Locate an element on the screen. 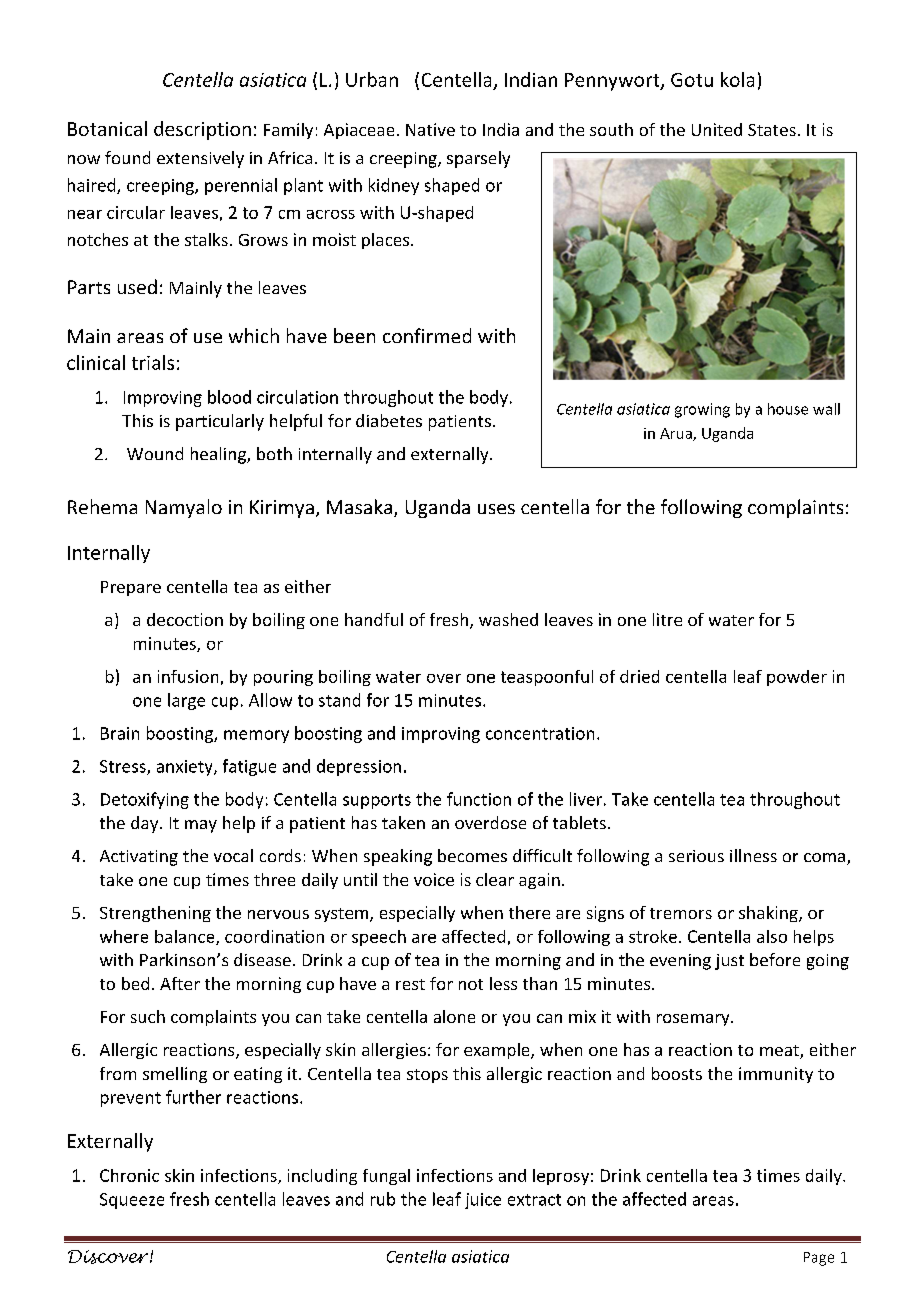 This screenshot has height=1308, width=924. just is located at coordinates (729, 962).
